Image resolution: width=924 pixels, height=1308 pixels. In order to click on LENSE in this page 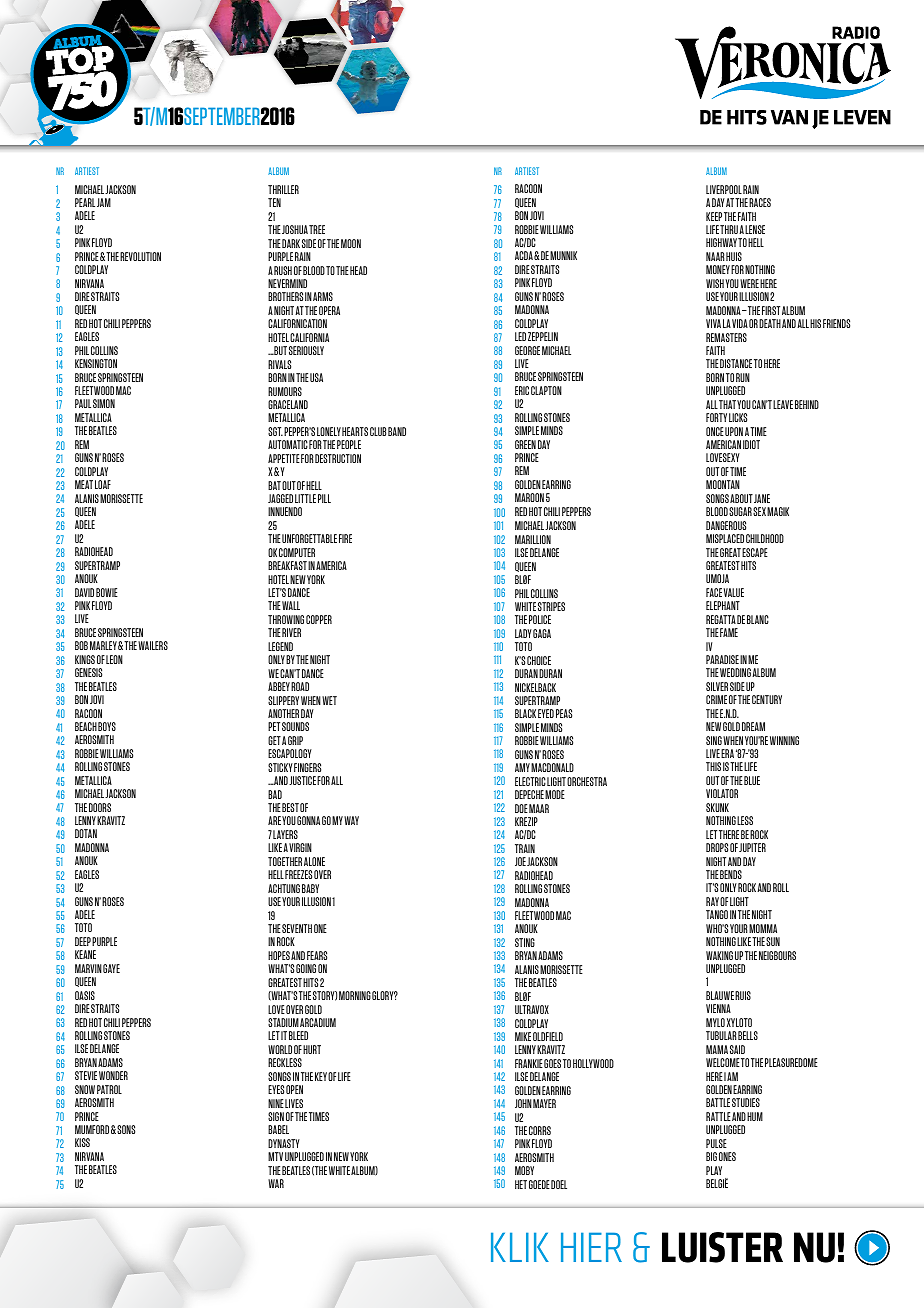, I will do `click(755, 229)`.
